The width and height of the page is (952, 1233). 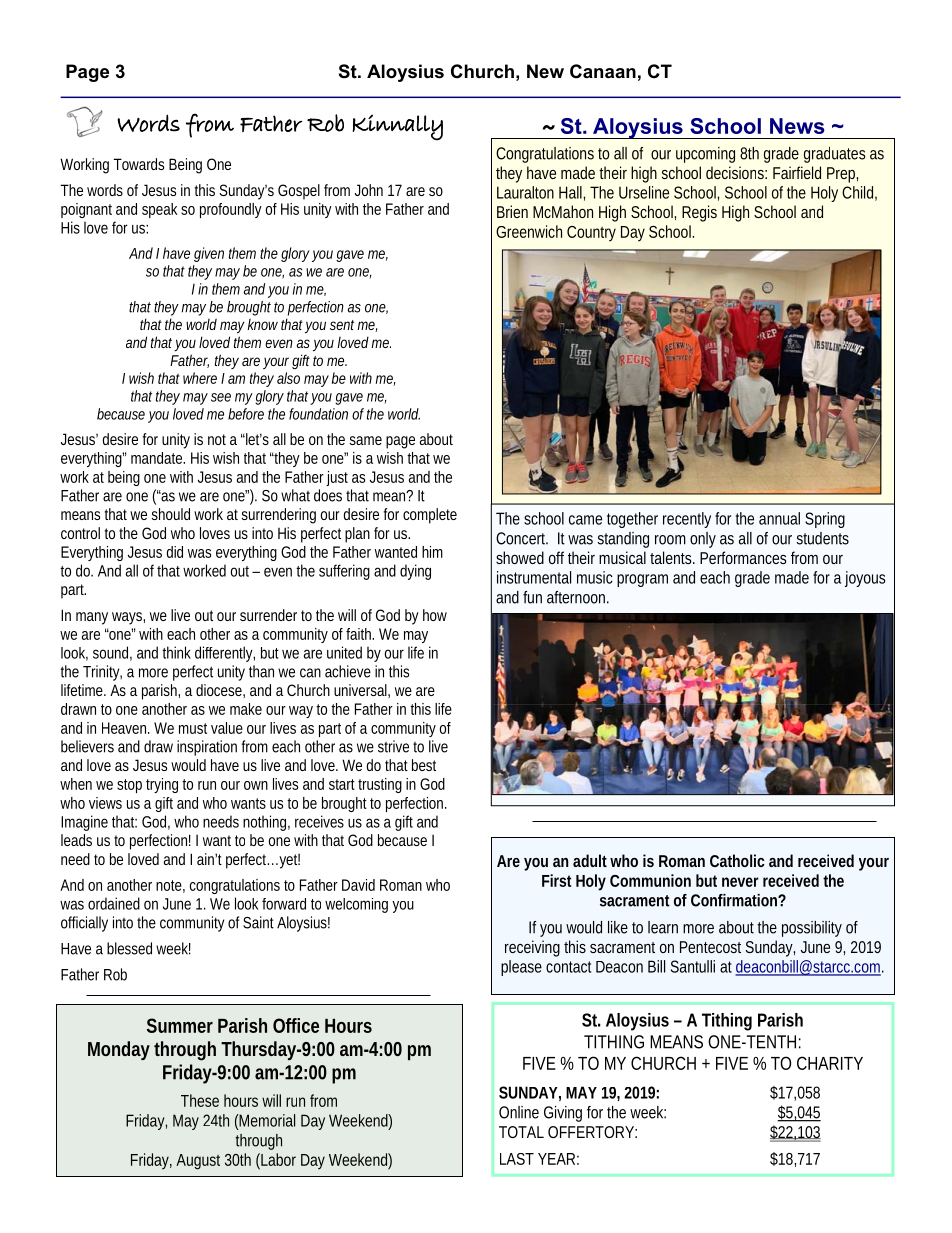 What do you see at coordinates (743, 557) in the page?
I see `Performances` at bounding box center [743, 557].
